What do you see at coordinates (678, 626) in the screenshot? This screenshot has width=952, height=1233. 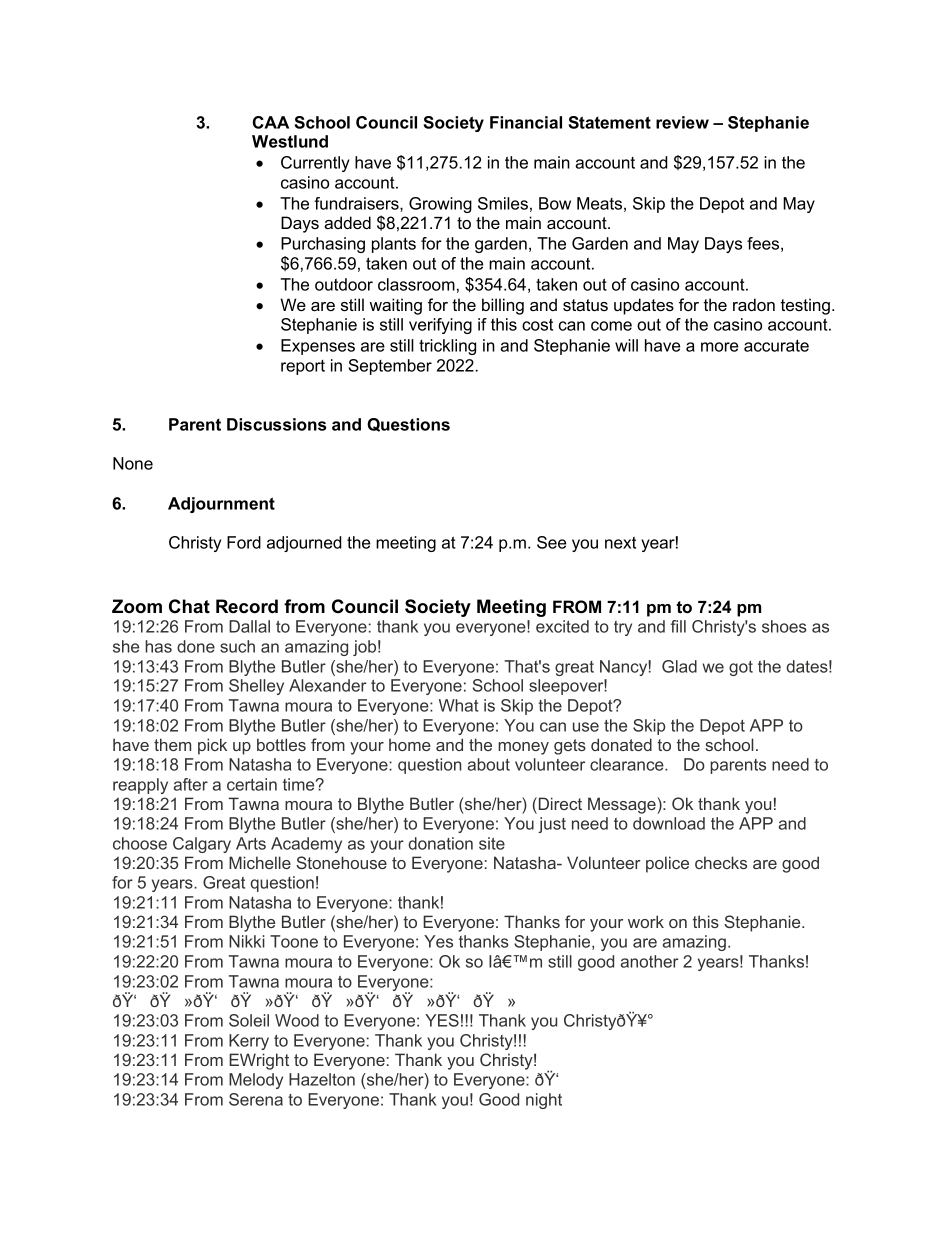 I see `fill` at bounding box center [678, 626].
